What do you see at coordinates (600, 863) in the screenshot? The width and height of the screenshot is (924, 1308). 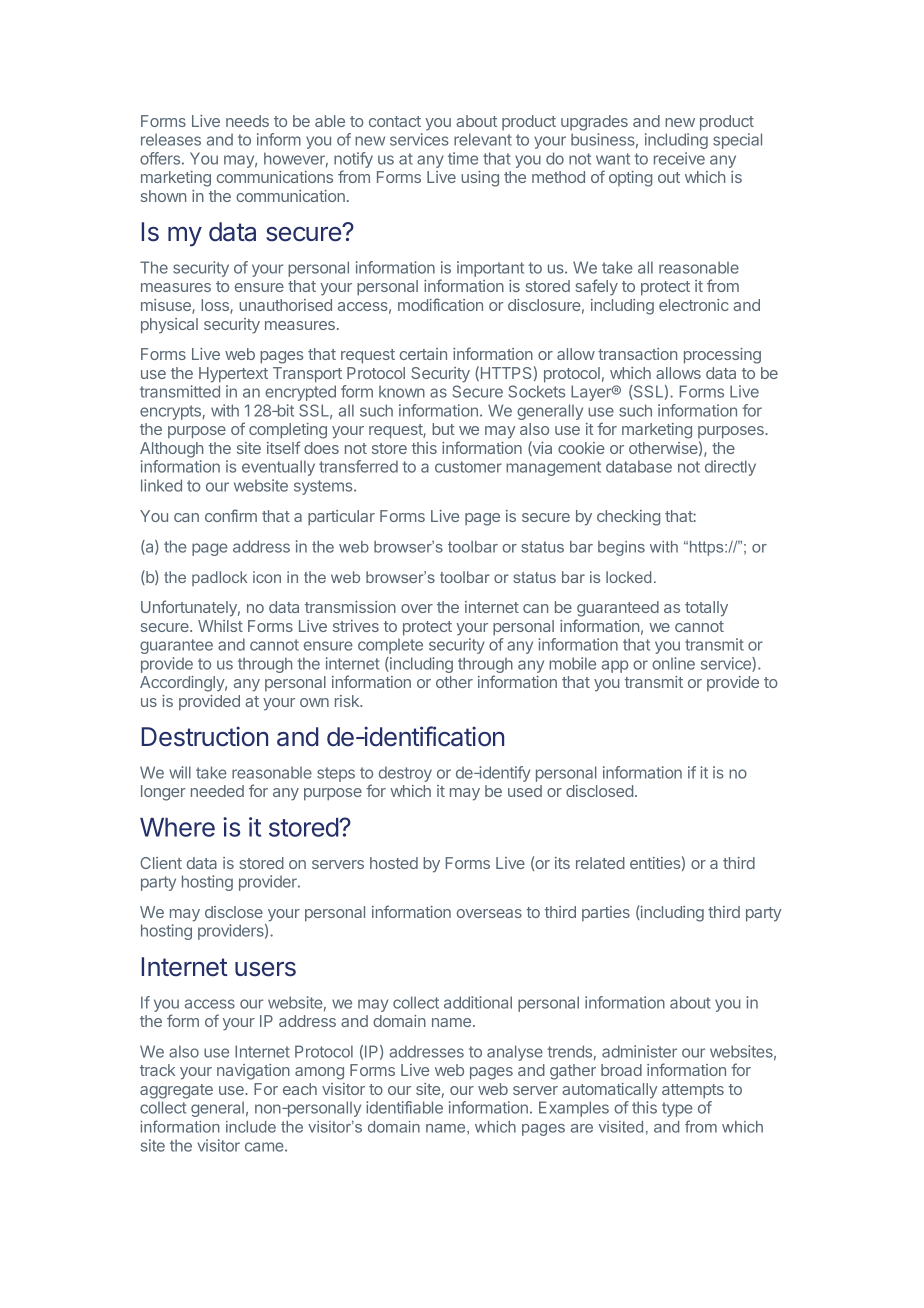 I see `related` at bounding box center [600, 863].
